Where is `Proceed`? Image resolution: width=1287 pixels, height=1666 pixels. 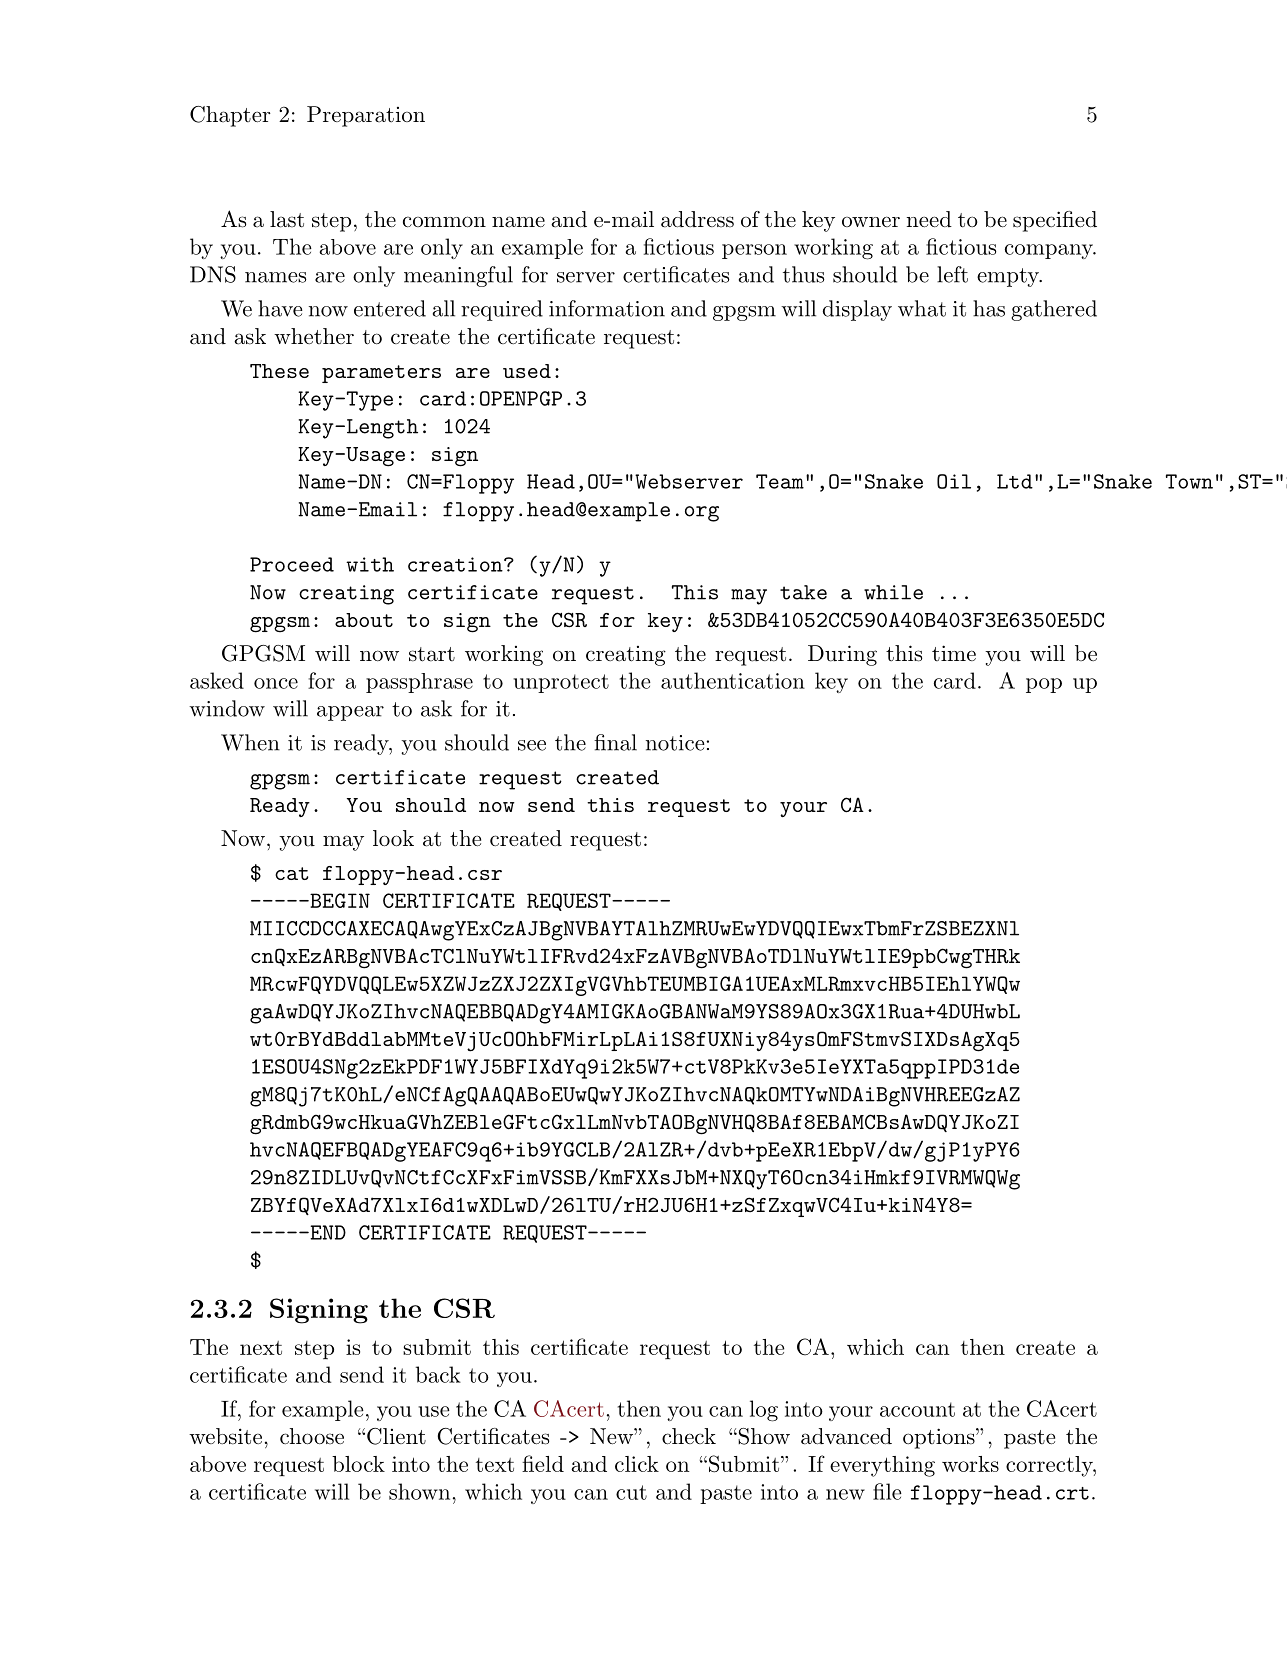 Proceed is located at coordinates (292, 564).
